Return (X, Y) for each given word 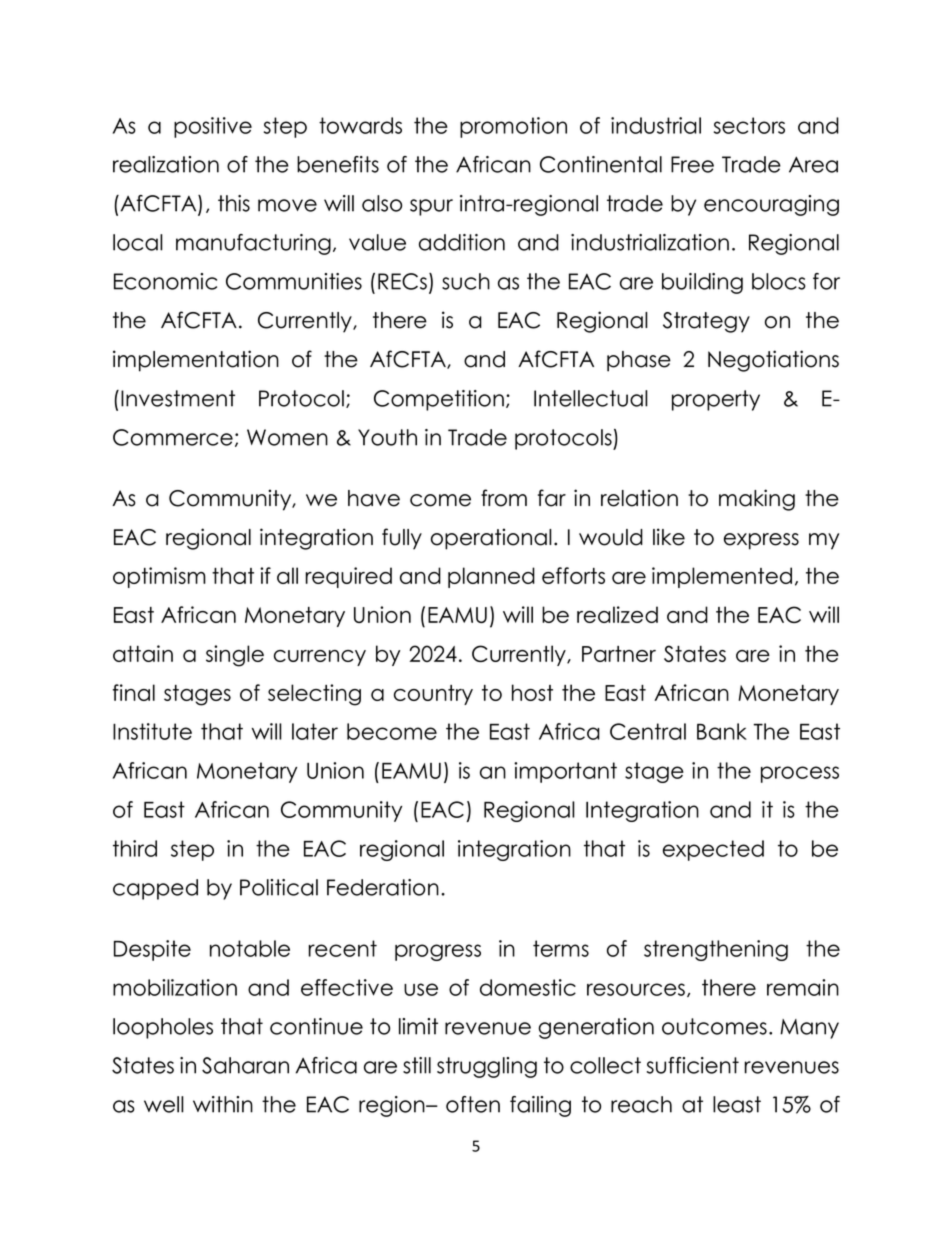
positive (213, 127)
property (716, 400)
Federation (383, 887)
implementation (196, 361)
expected (713, 850)
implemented (722, 577)
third (135, 848)
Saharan (245, 1065)
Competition (439, 400)
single (235, 656)
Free (692, 164)
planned (491, 577)
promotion (513, 127)
